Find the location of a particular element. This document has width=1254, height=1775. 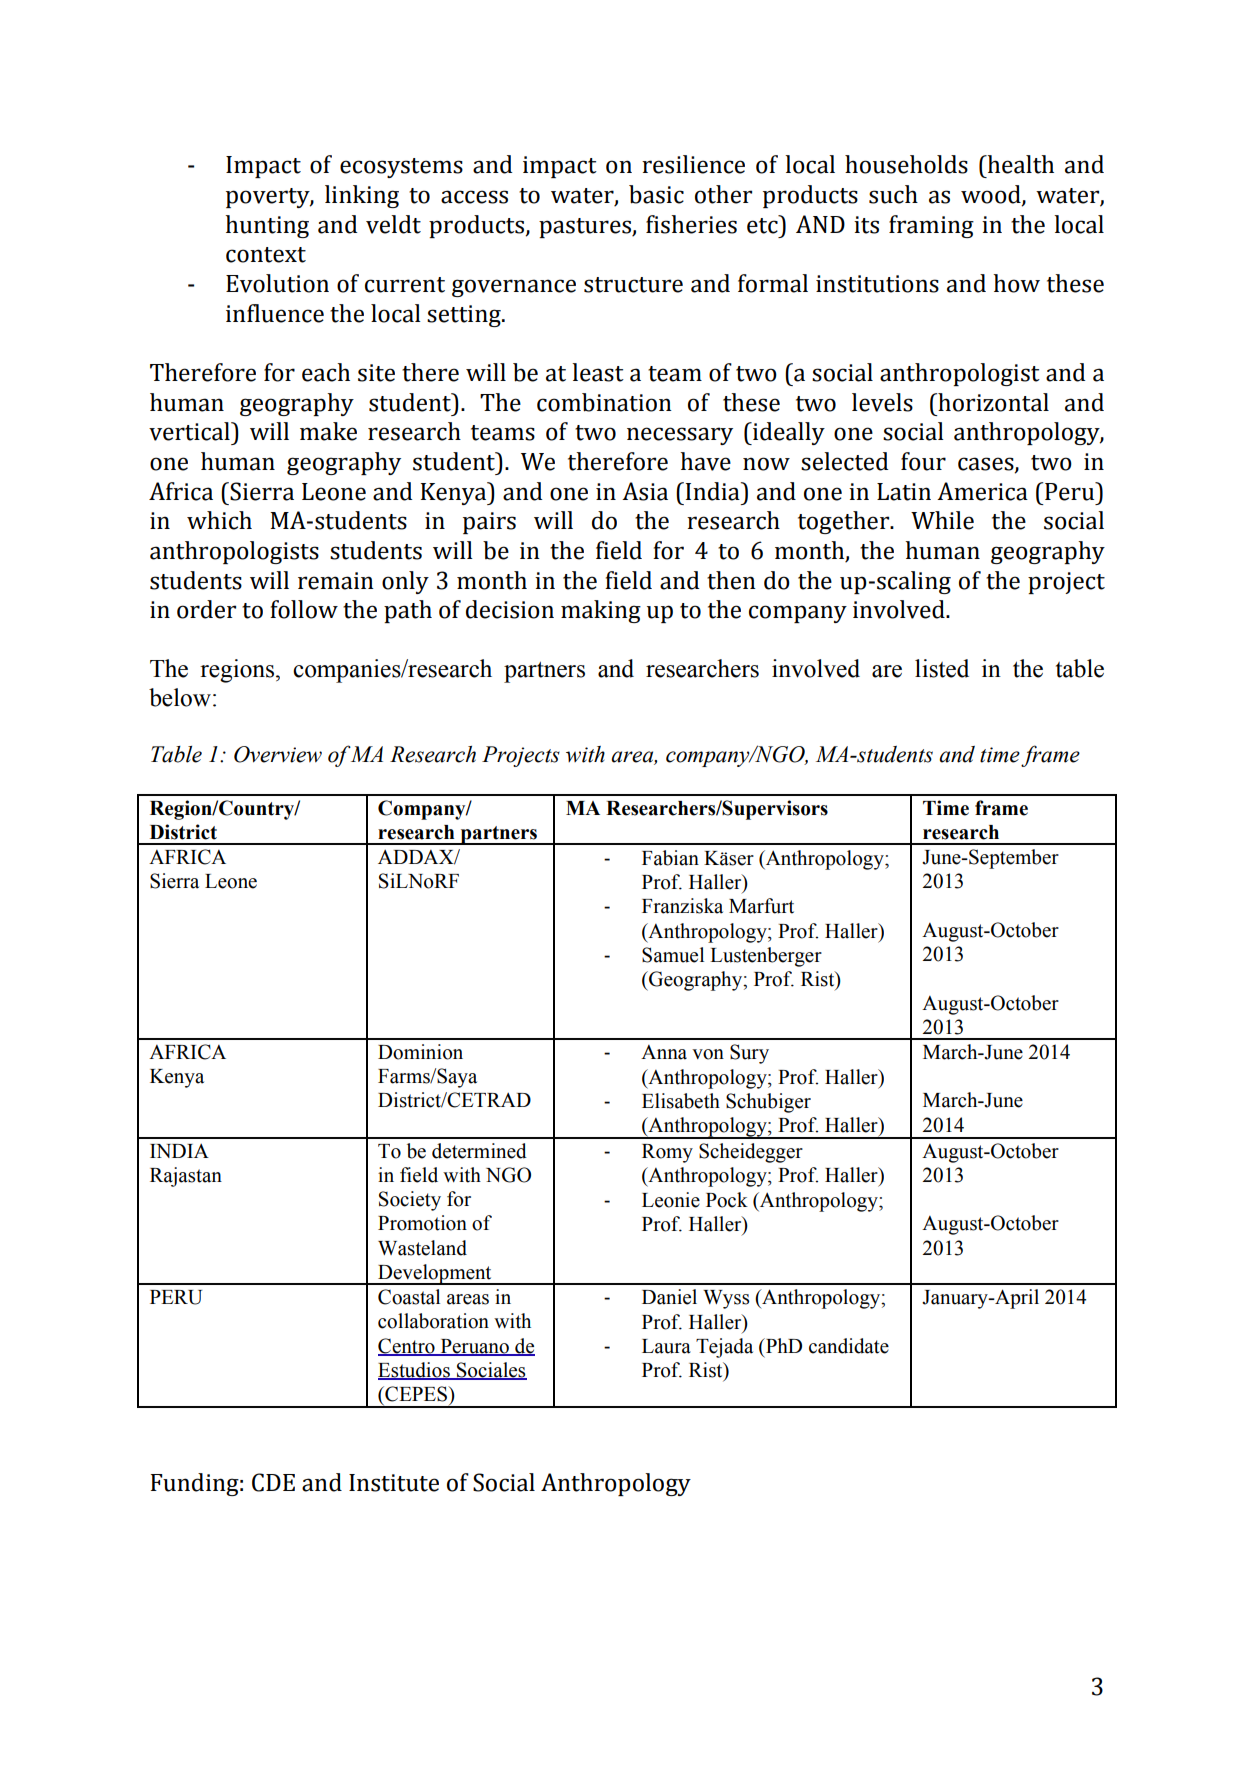

pairs is located at coordinates (489, 523).
